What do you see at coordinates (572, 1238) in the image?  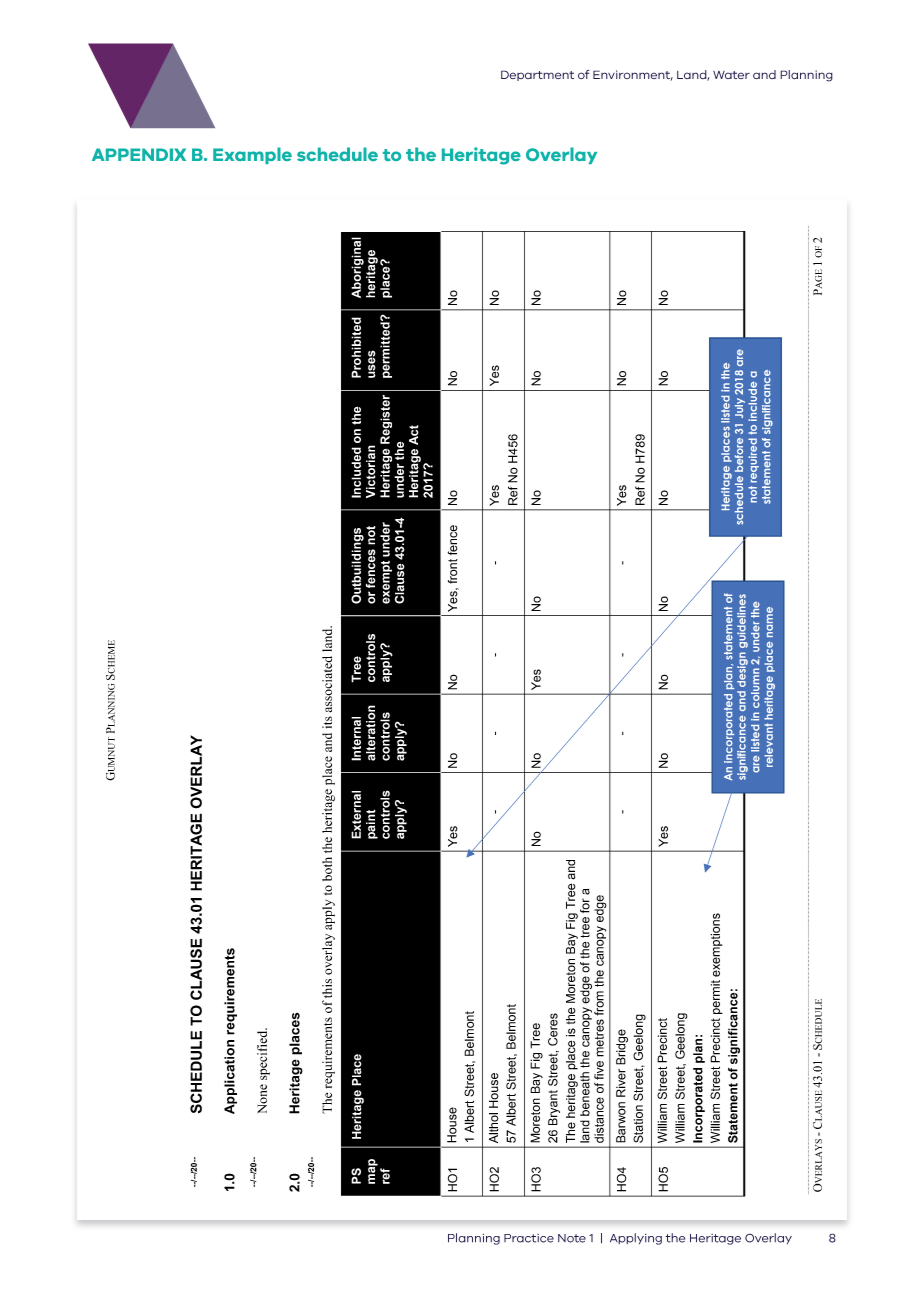 I see `Note` at bounding box center [572, 1238].
